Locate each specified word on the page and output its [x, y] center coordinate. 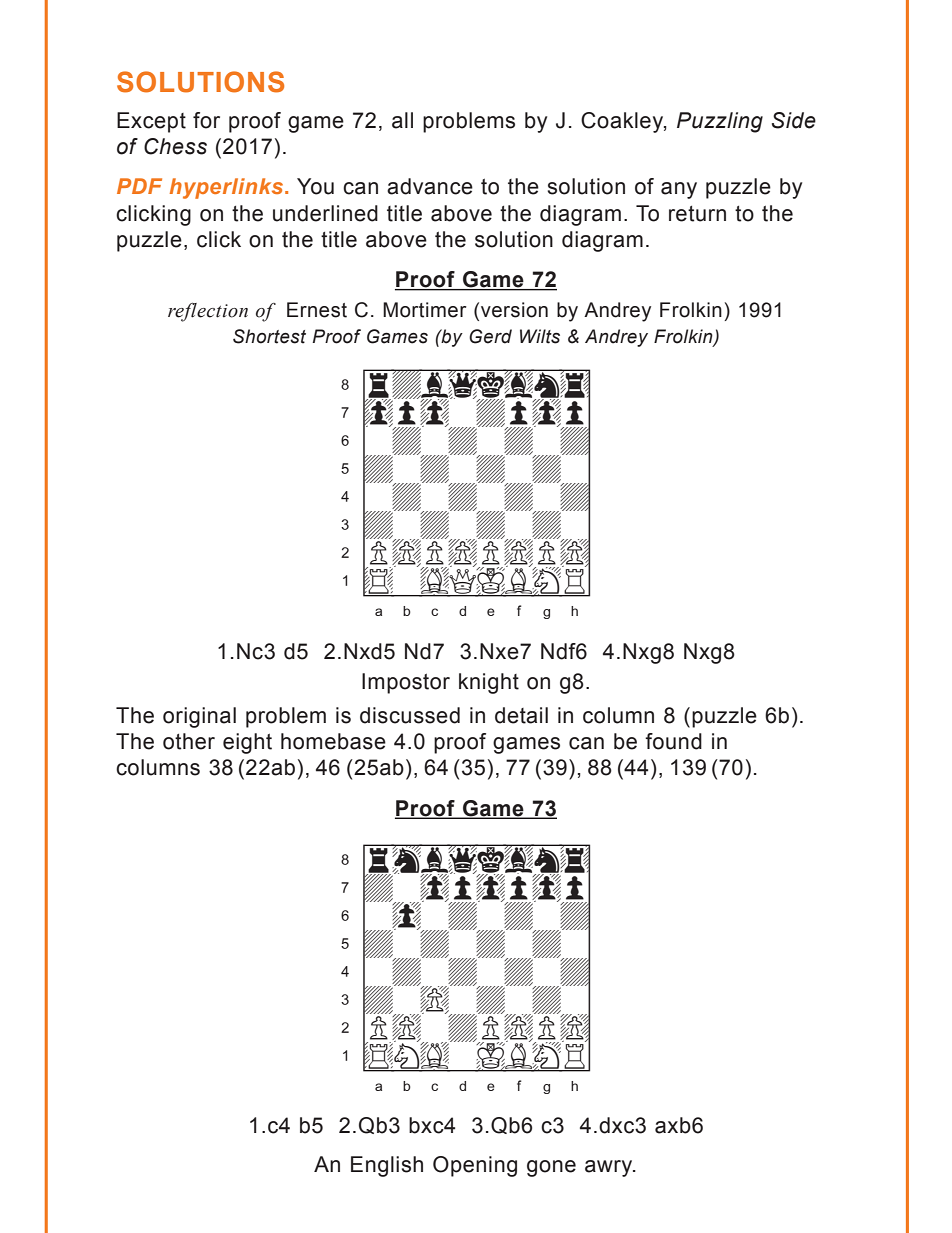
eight [247, 743]
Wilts [540, 336]
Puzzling [720, 122]
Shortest [269, 336]
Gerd [490, 336]
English [387, 1166]
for [206, 120]
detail [521, 715]
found [673, 741]
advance [430, 186]
